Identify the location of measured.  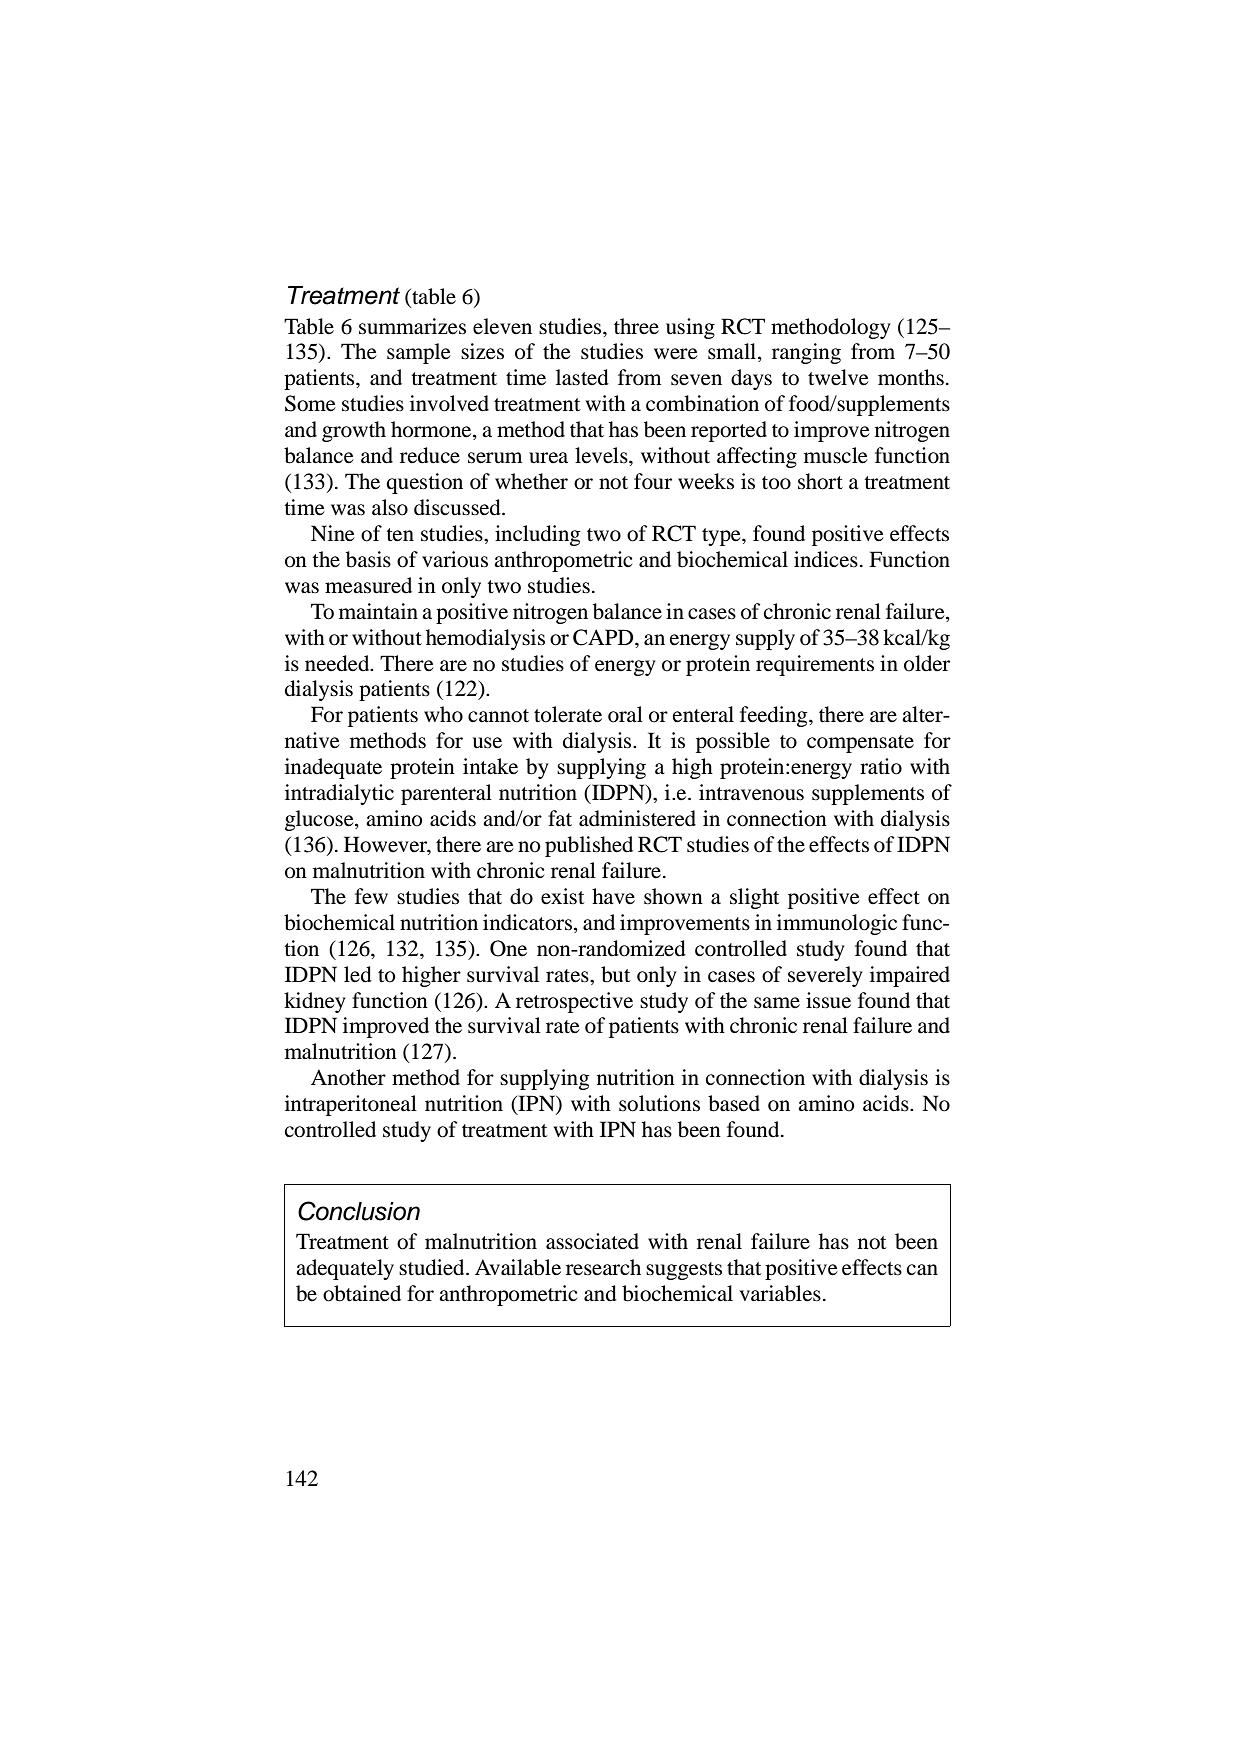
(368, 585).
